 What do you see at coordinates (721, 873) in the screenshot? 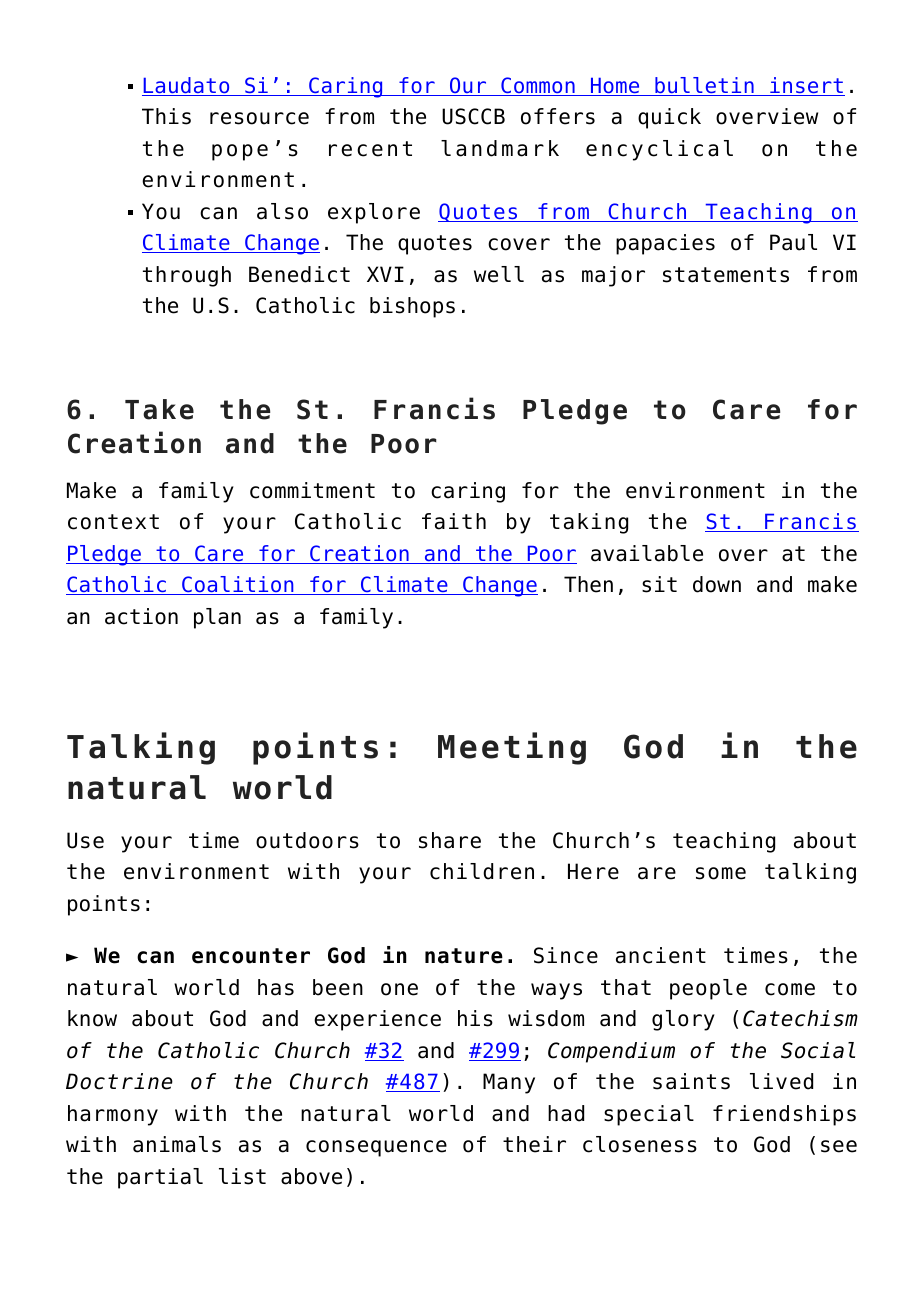
I see `some` at bounding box center [721, 873].
